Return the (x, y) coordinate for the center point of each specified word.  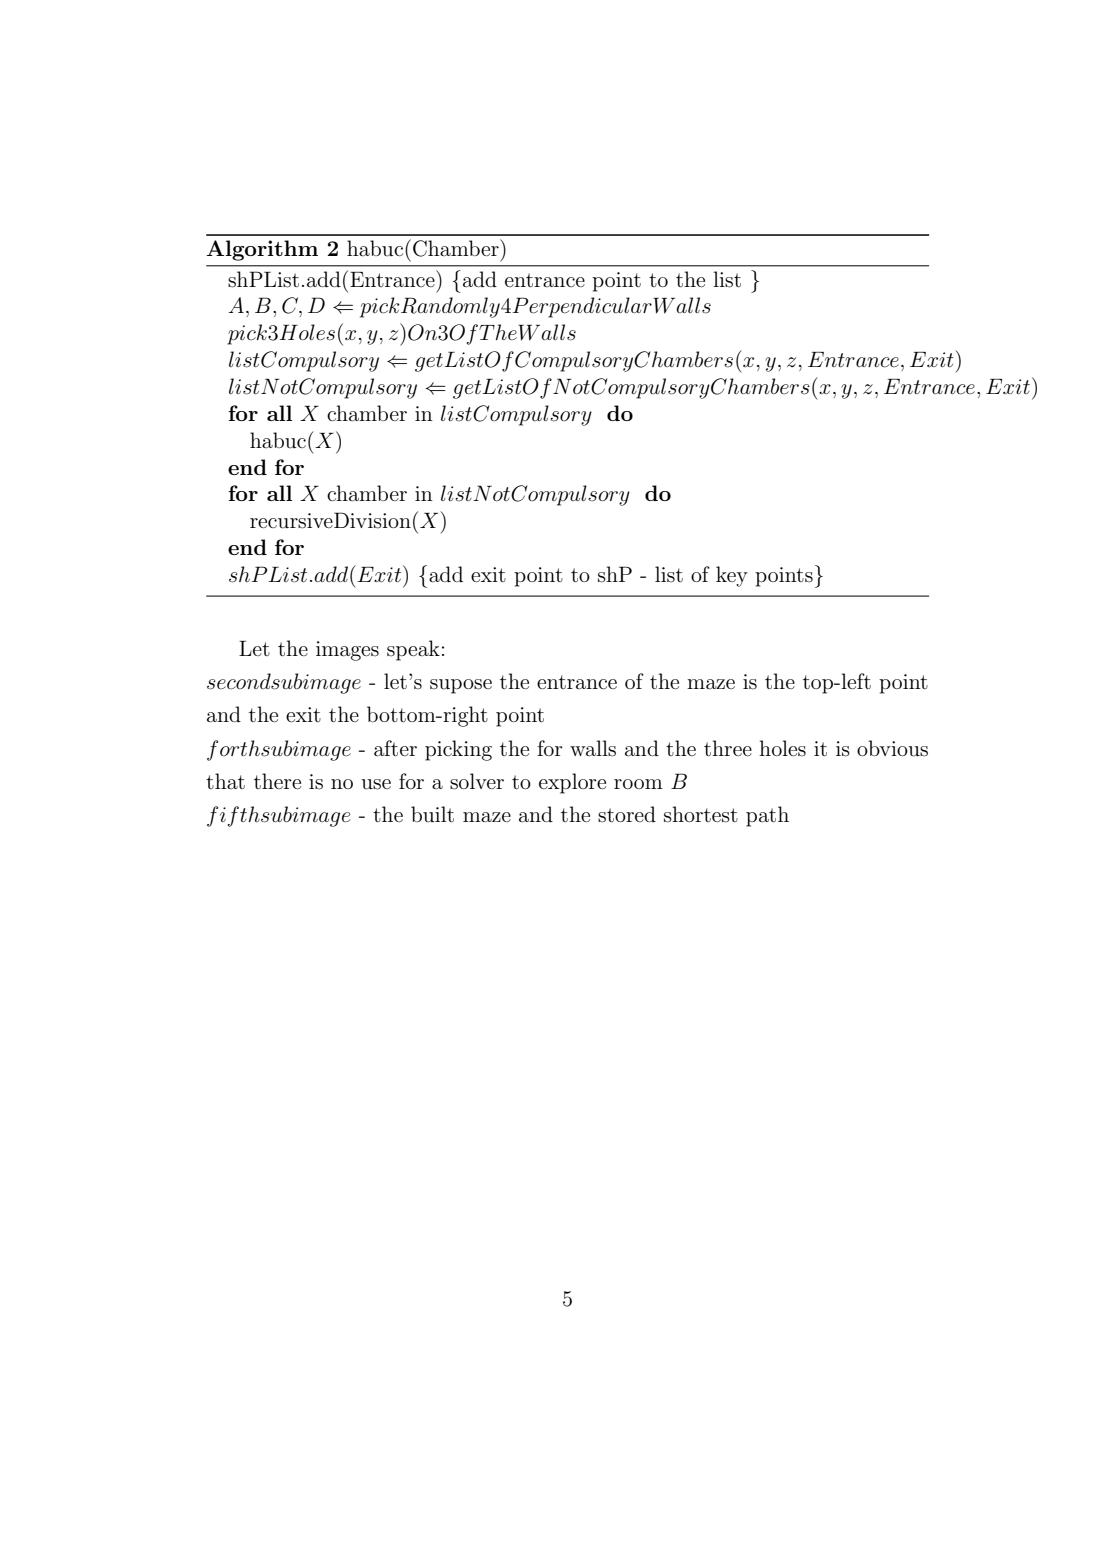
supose (461, 686)
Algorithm (262, 250)
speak (413, 650)
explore (572, 783)
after (395, 748)
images (347, 651)
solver (477, 781)
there (277, 781)
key (732, 576)
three (728, 748)
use (376, 784)
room (638, 784)
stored (627, 814)
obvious (892, 748)
